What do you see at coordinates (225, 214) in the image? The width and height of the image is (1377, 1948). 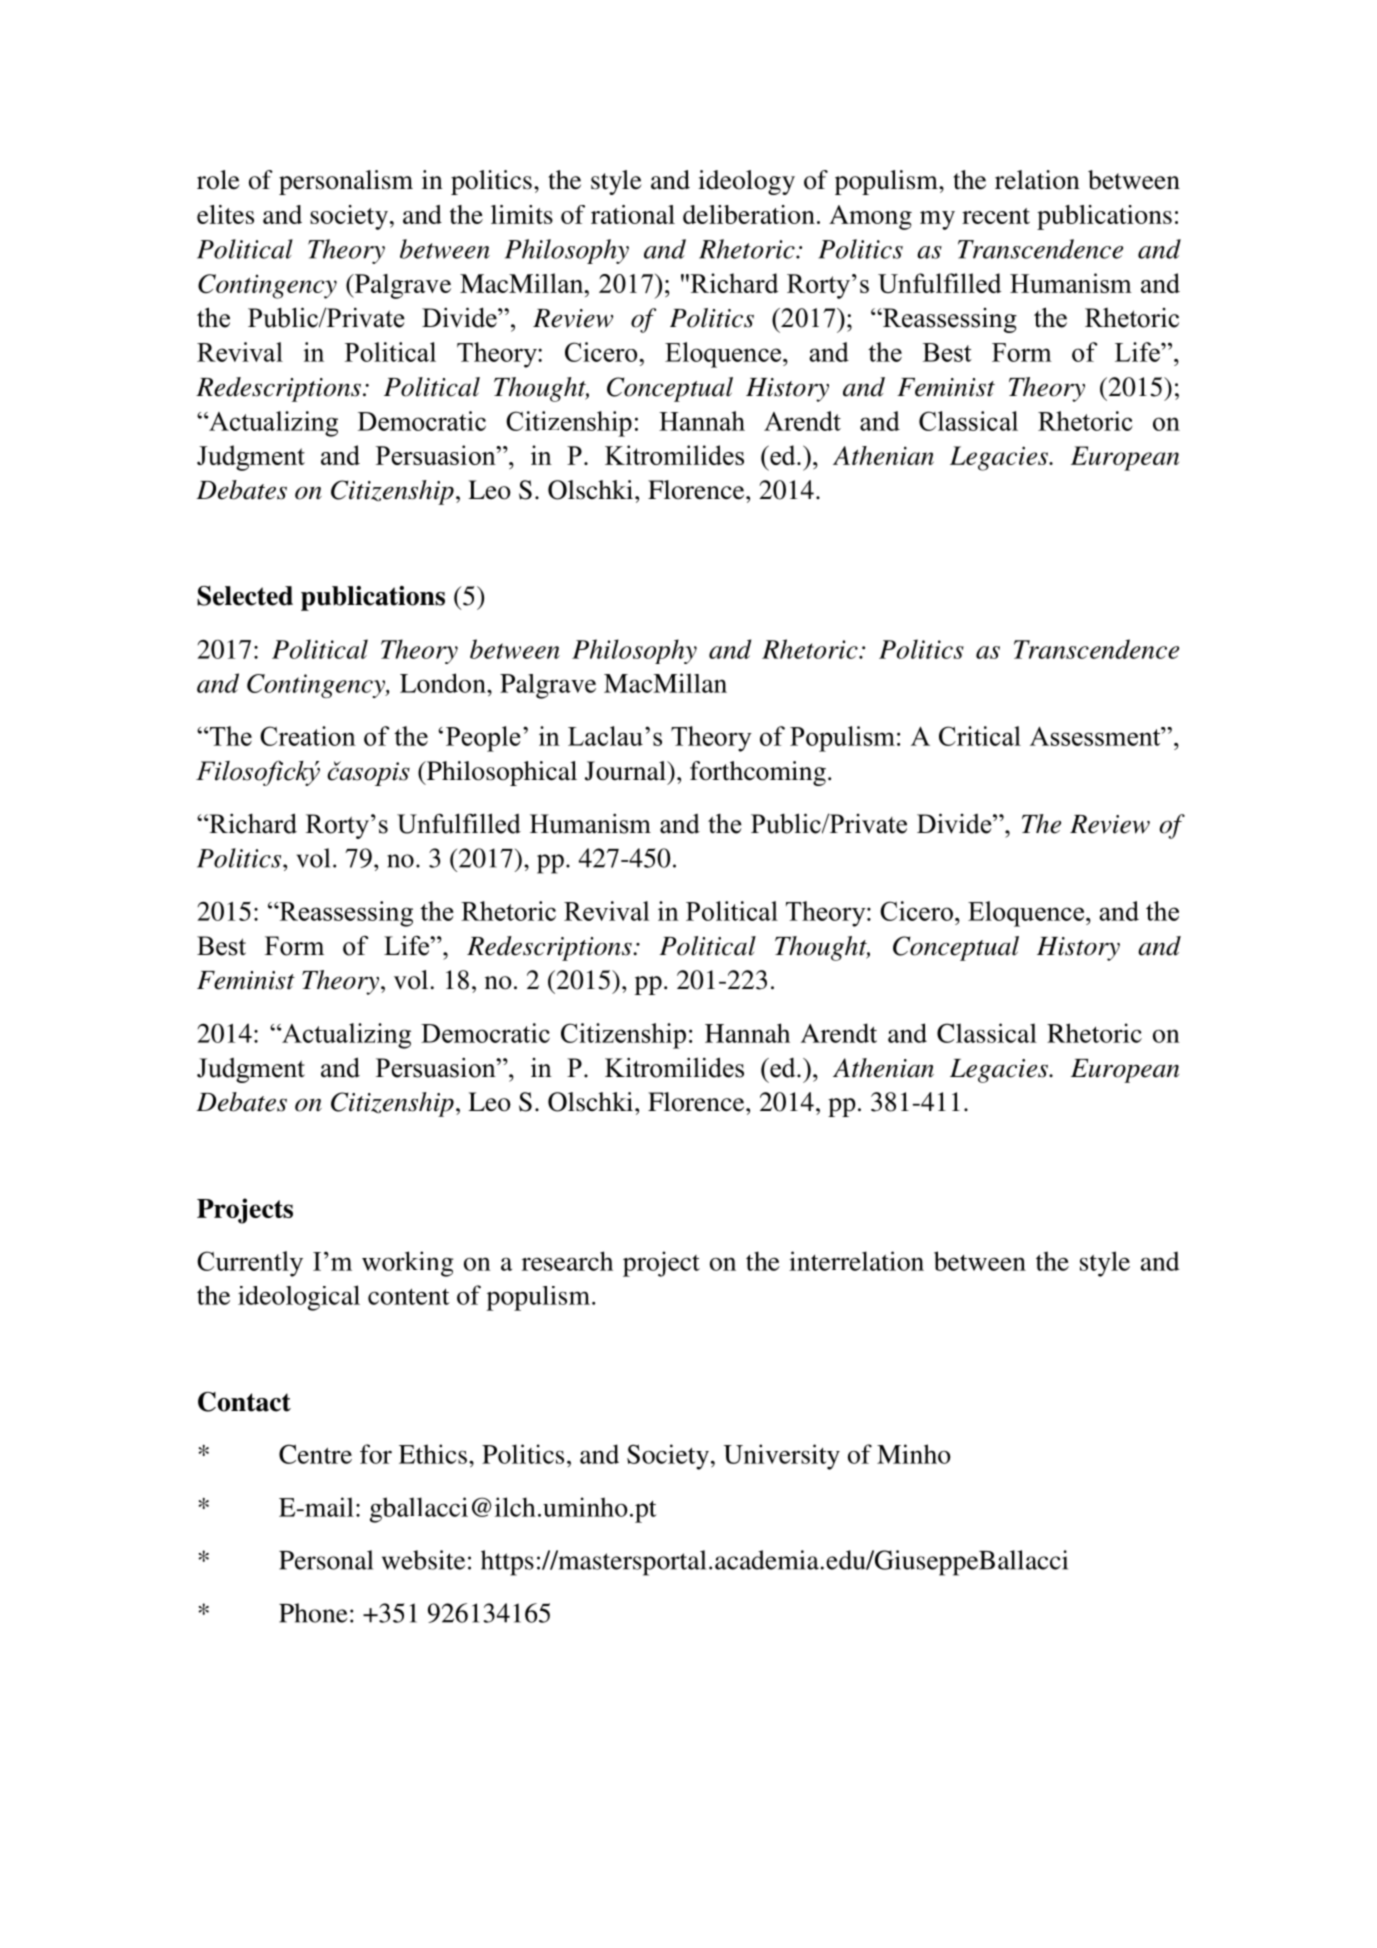 I see `elites` at bounding box center [225, 214].
